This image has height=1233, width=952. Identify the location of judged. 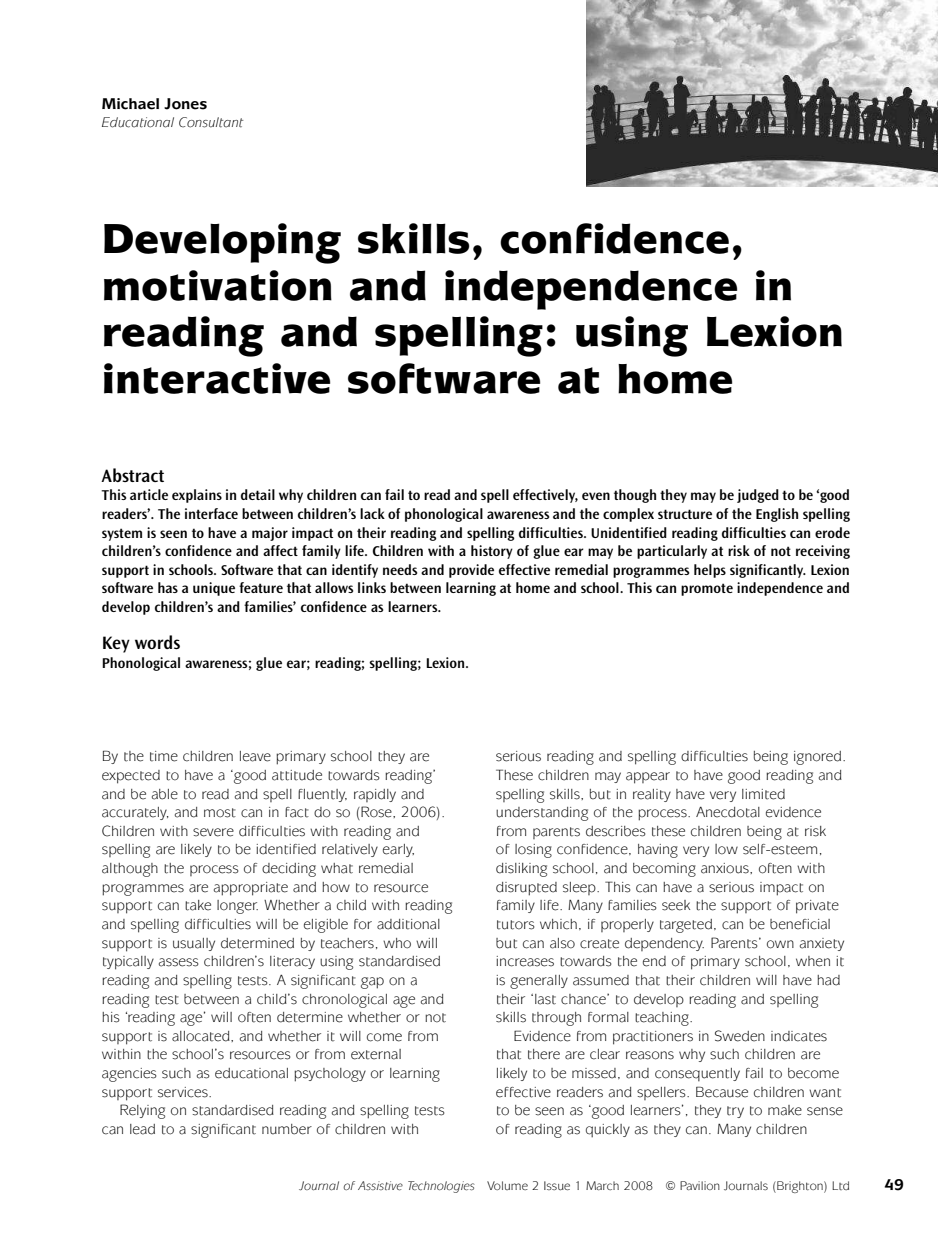
(758, 496).
